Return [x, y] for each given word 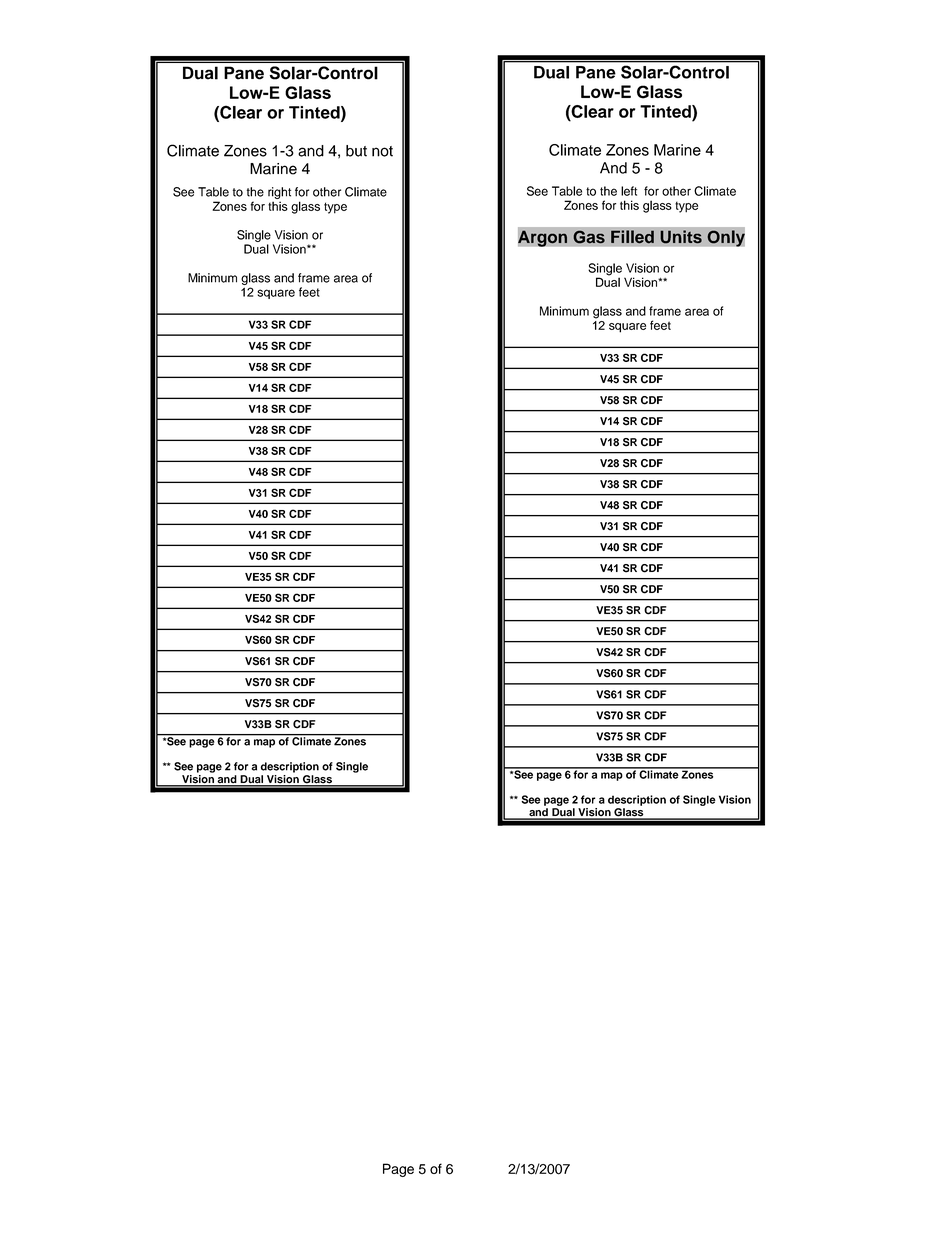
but [356, 151]
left [629, 191]
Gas [589, 237]
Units [681, 237]
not [382, 151]
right [279, 193]
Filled [632, 237]
